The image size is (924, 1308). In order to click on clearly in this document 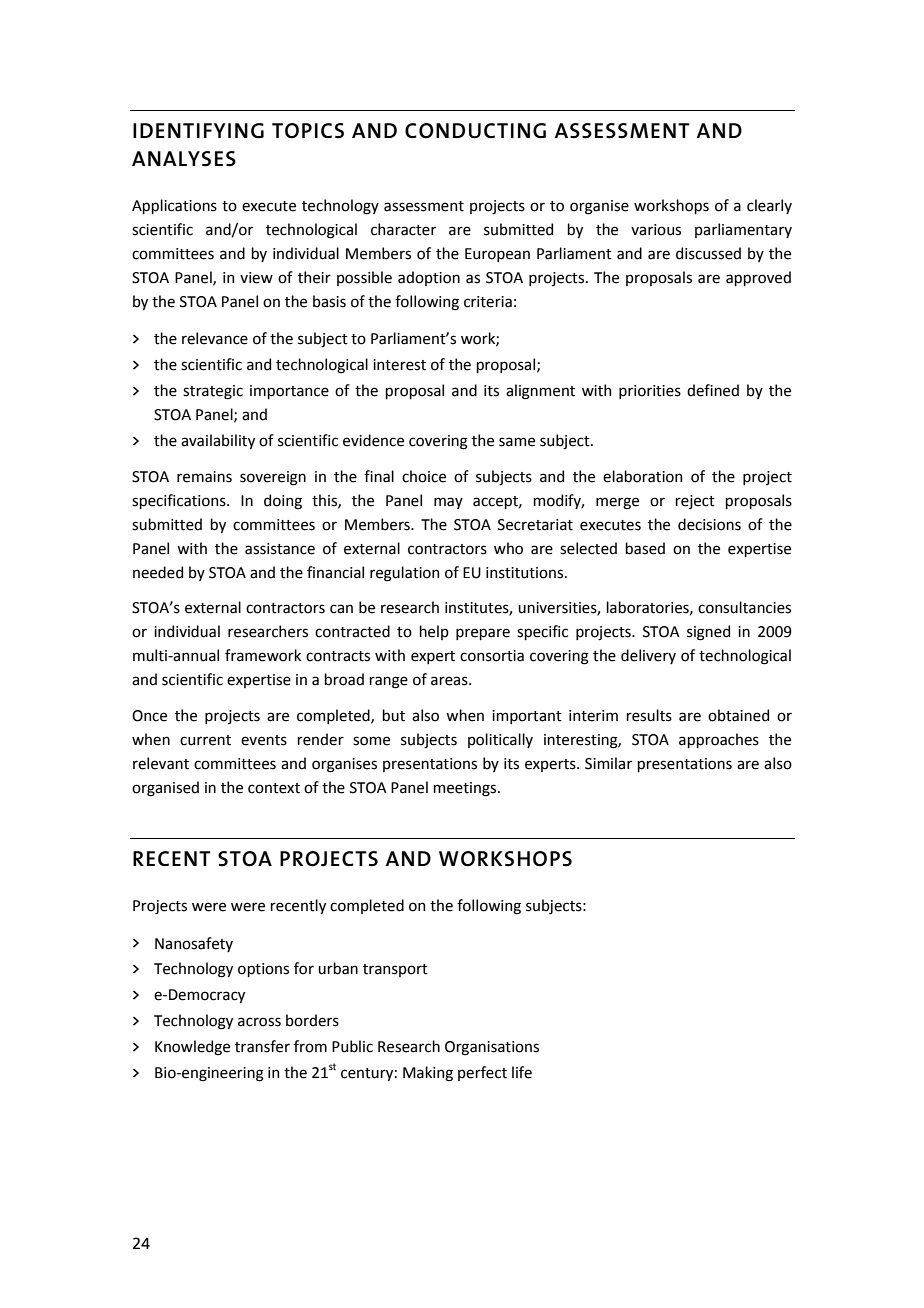, I will do `click(769, 206)`.
